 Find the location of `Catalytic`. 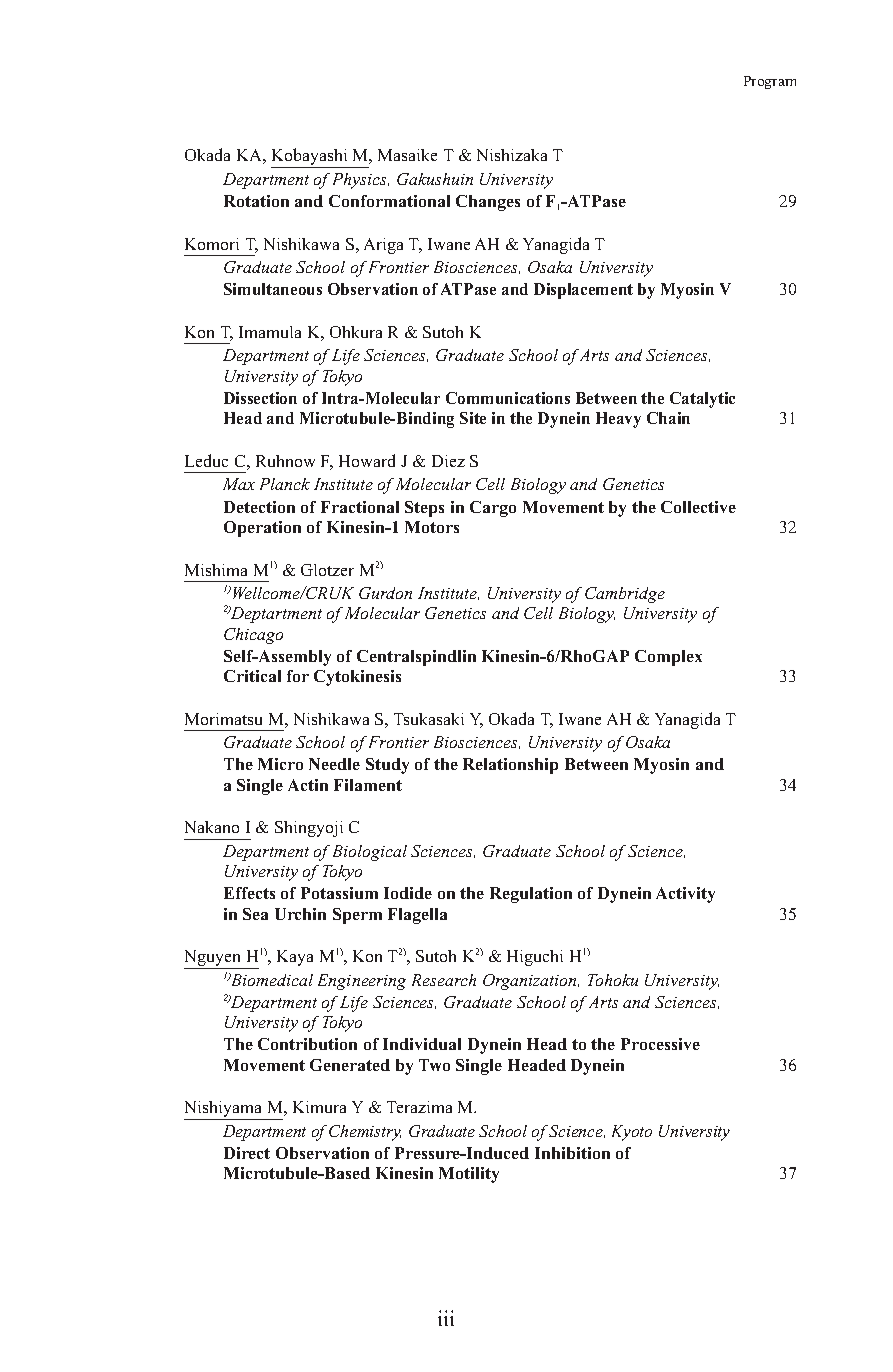

Catalytic is located at coordinates (702, 400).
